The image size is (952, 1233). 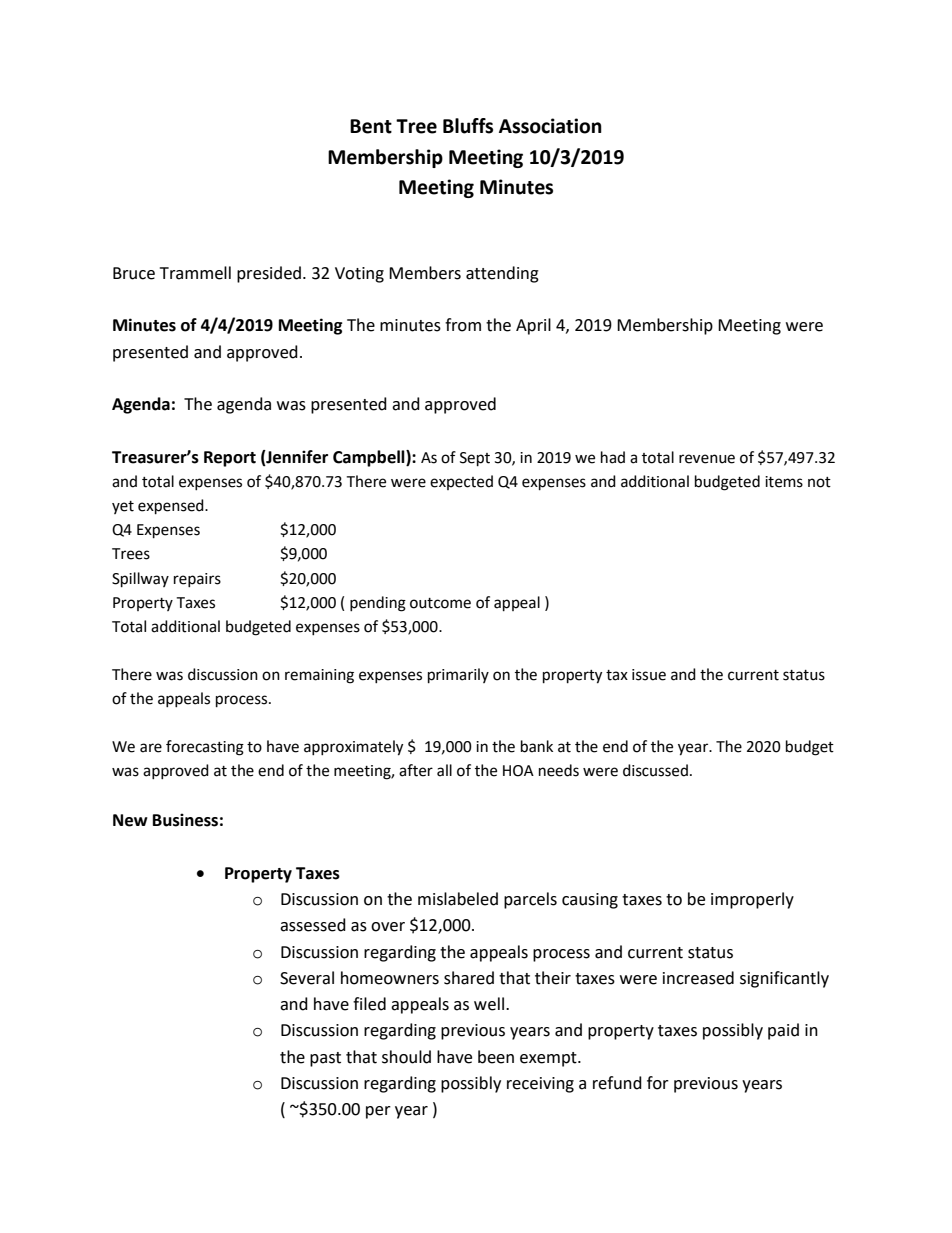 I want to click on past, so click(x=325, y=1059).
